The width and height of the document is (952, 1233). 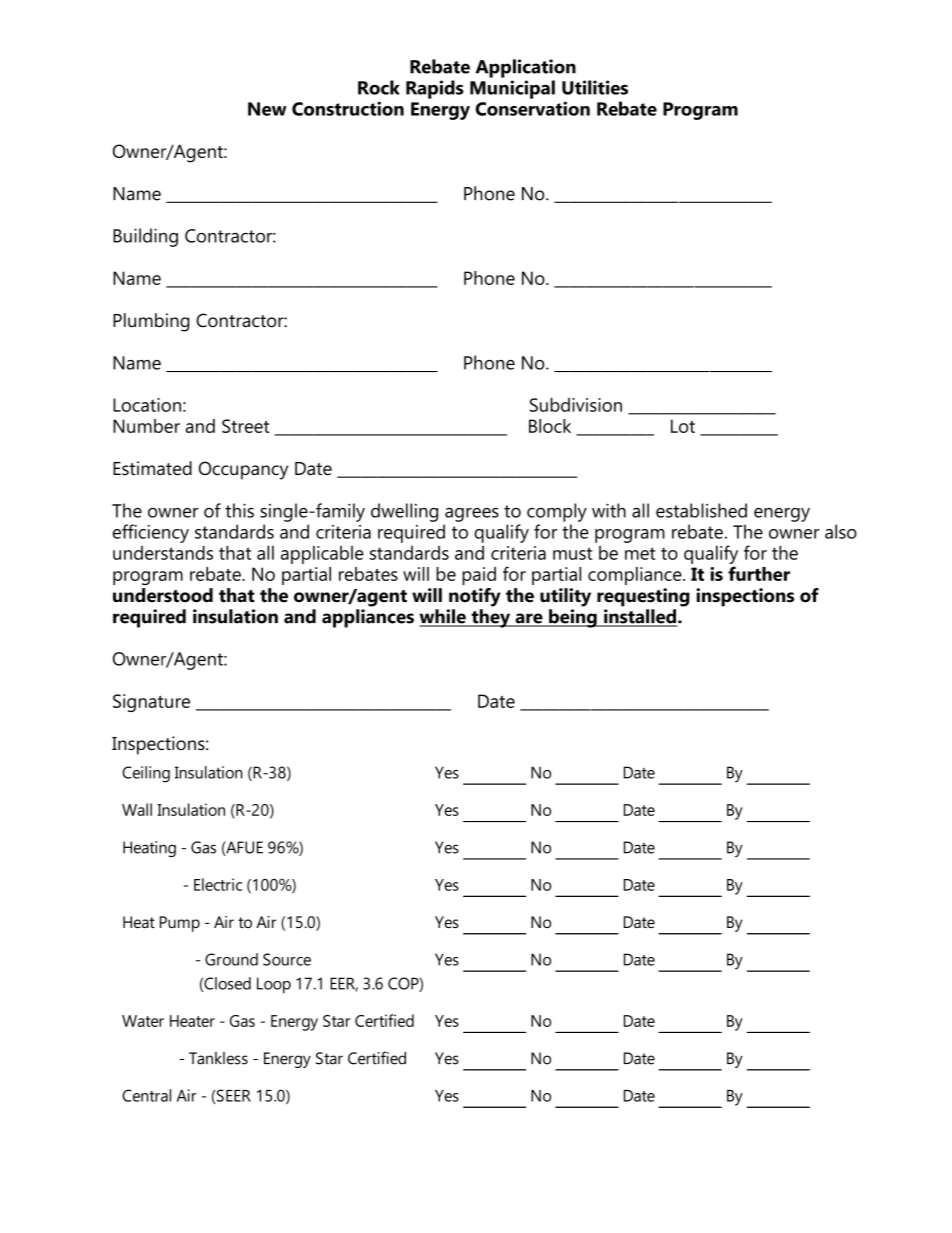 What do you see at coordinates (163, 595) in the document?
I see `understood` at bounding box center [163, 595].
